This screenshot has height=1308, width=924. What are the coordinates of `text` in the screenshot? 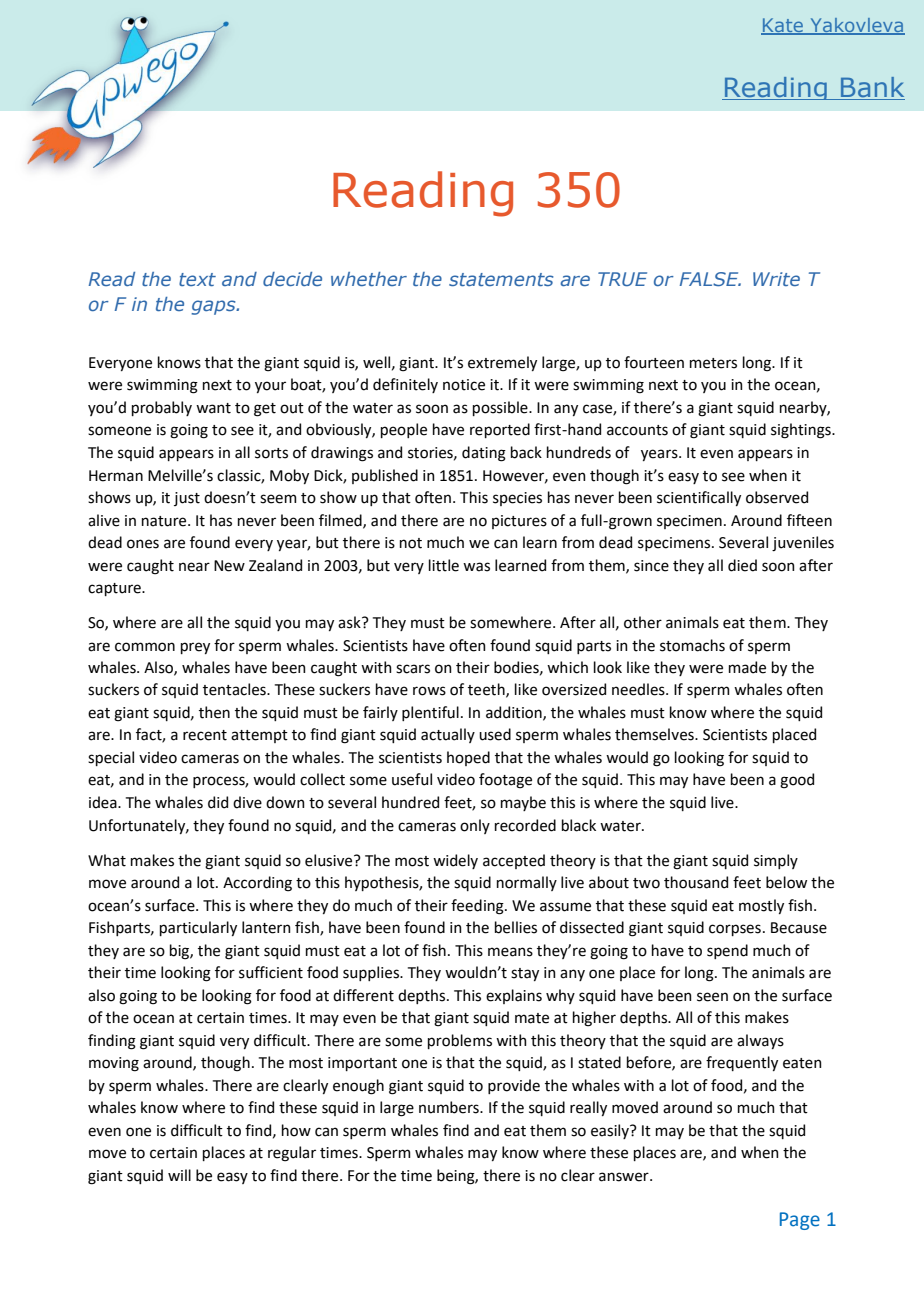 It's located at (197, 279).
